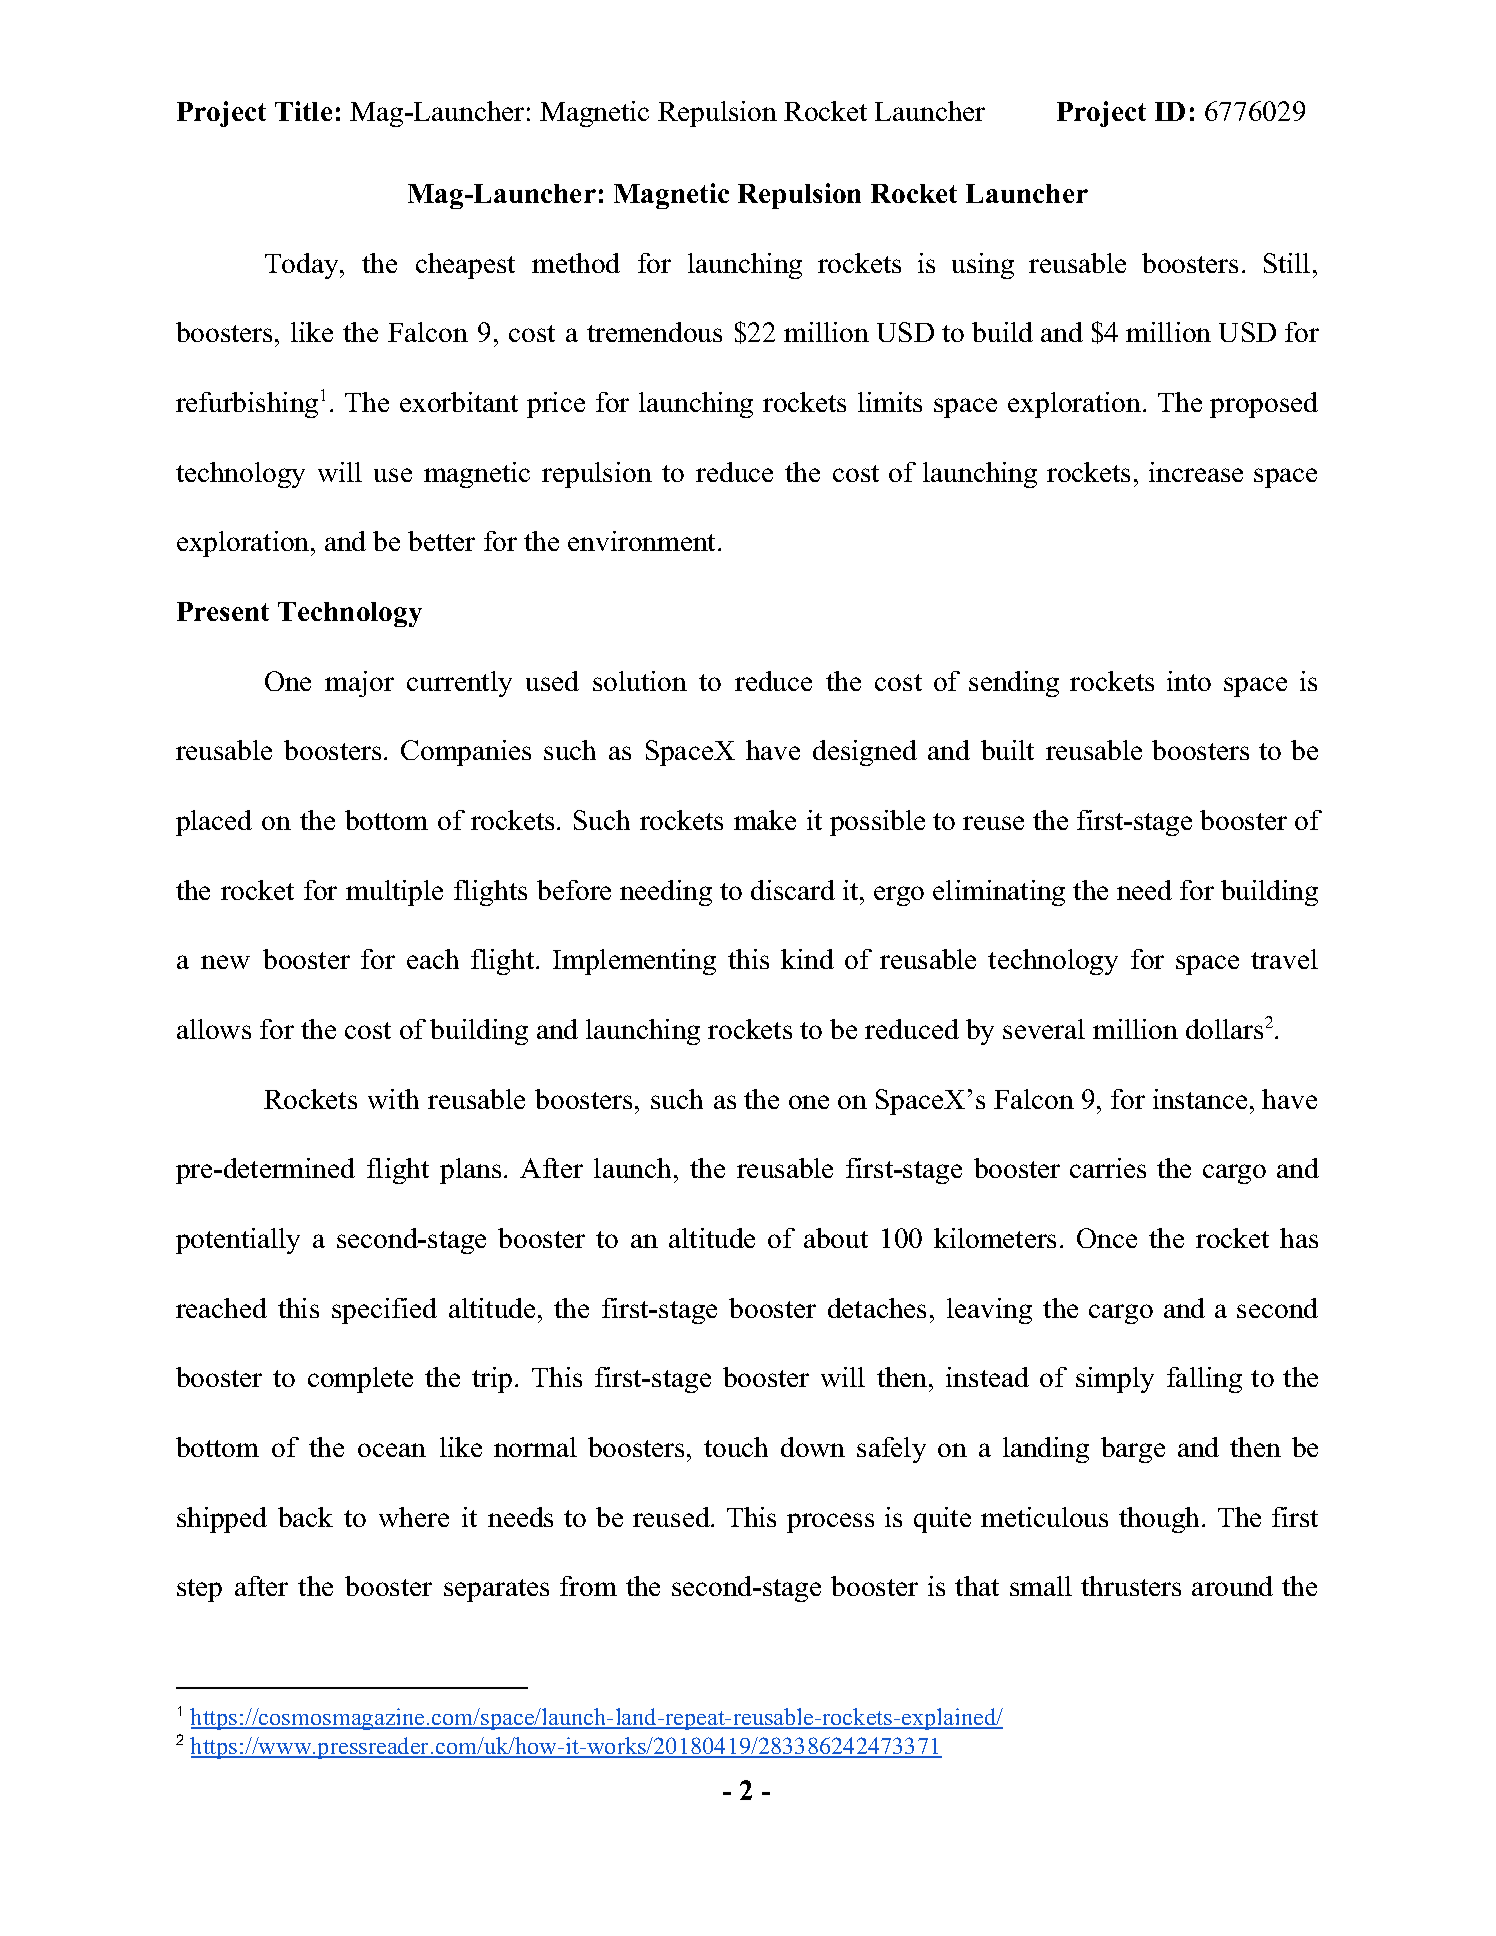  Describe the element at coordinates (1189, 681) in the screenshot. I see `into` at that location.
